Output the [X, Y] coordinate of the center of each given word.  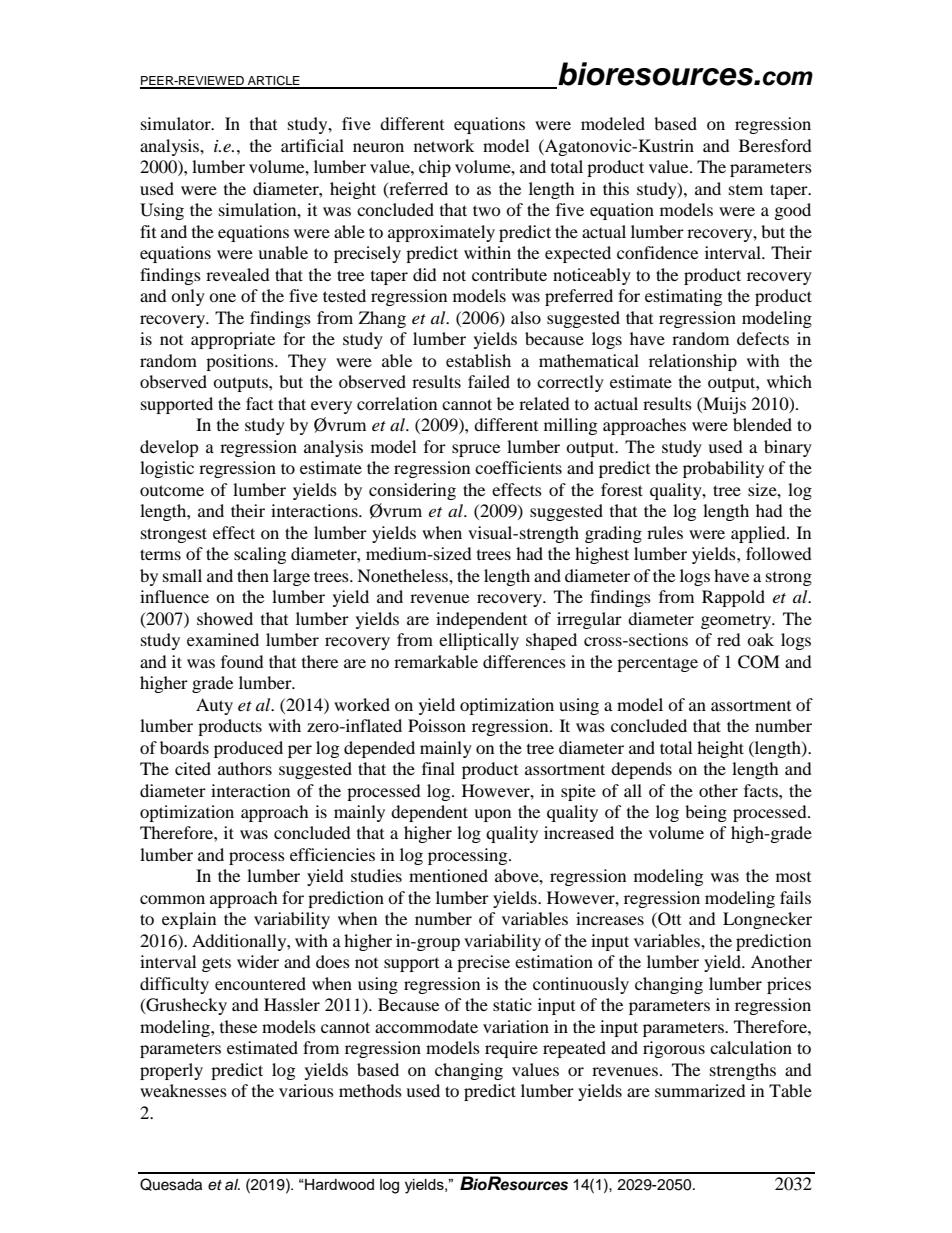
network [444, 145]
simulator [177, 123]
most [793, 877]
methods [370, 1090]
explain [189, 920]
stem [746, 190]
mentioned [448, 875]
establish [478, 360]
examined [223, 639]
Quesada [171, 1184]
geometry [737, 622]
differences [524, 661]
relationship [693, 362]
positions [241, 362]
